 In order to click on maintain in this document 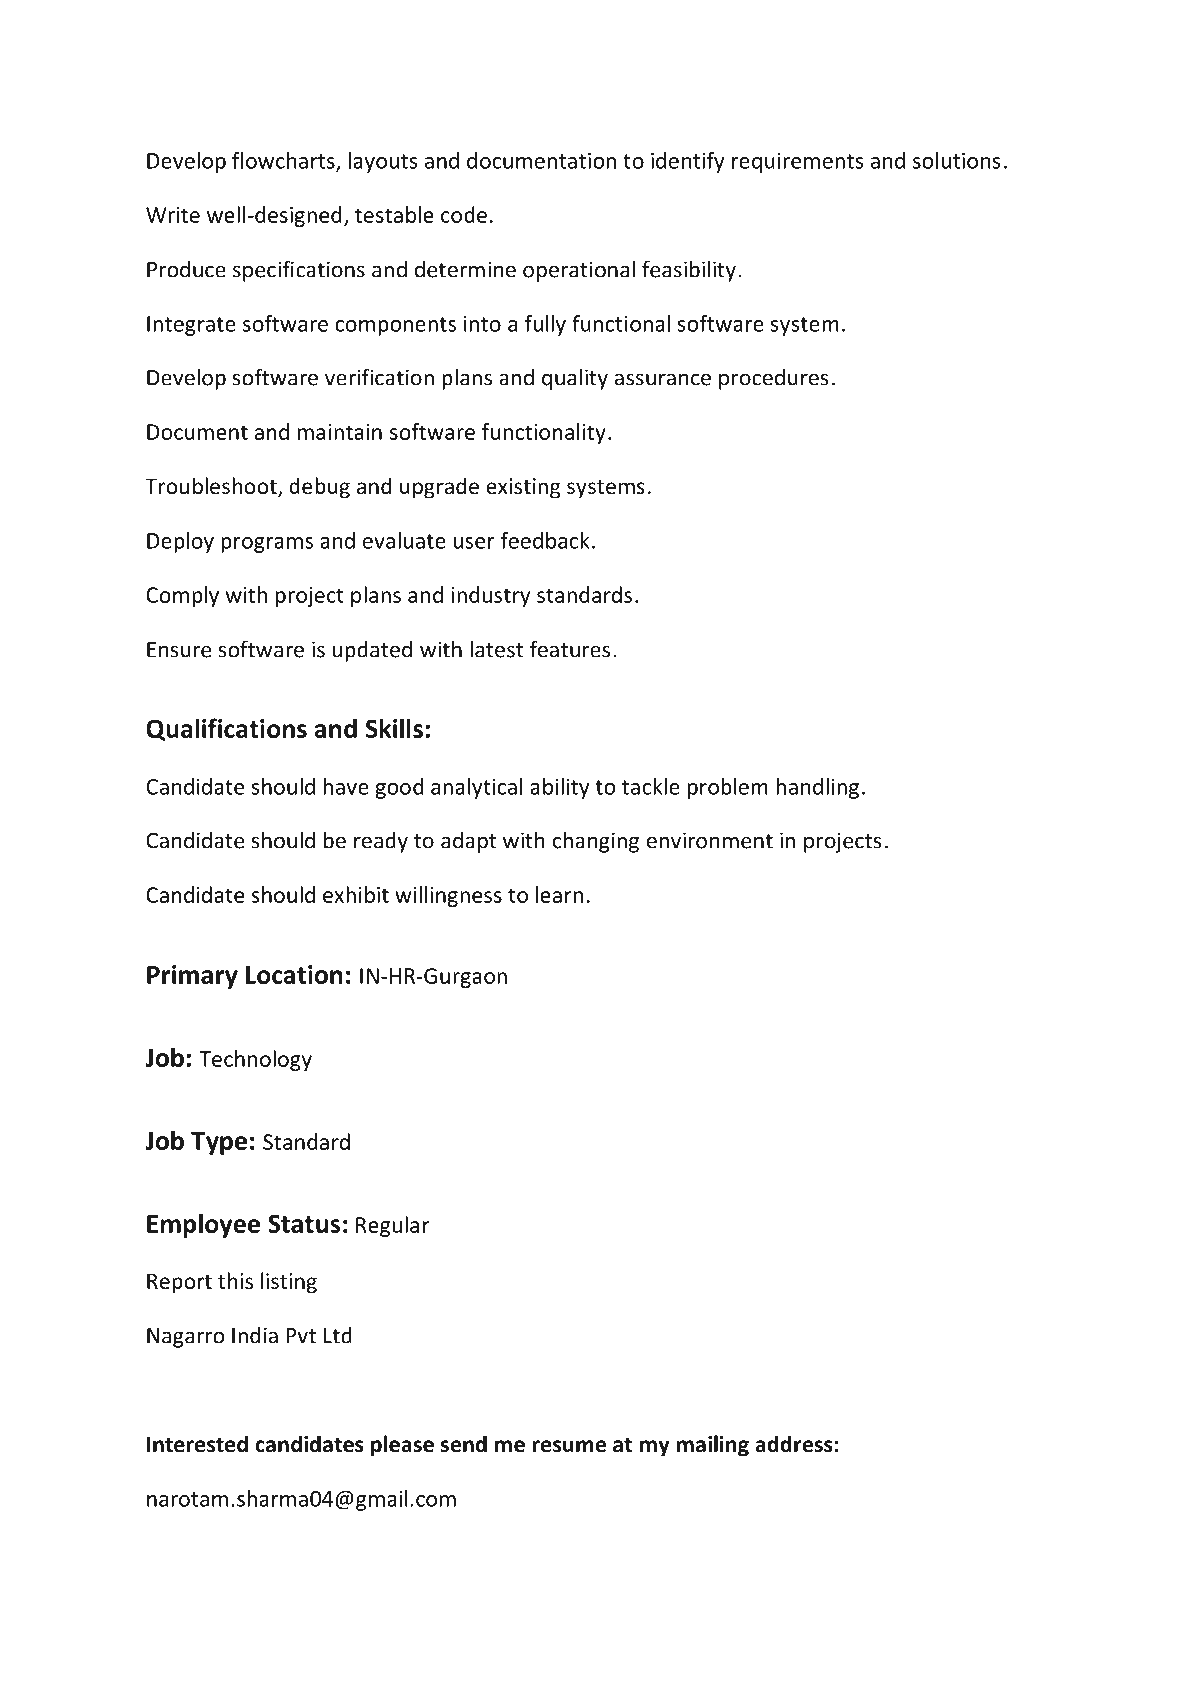, I will do `click(340, 432)`.
